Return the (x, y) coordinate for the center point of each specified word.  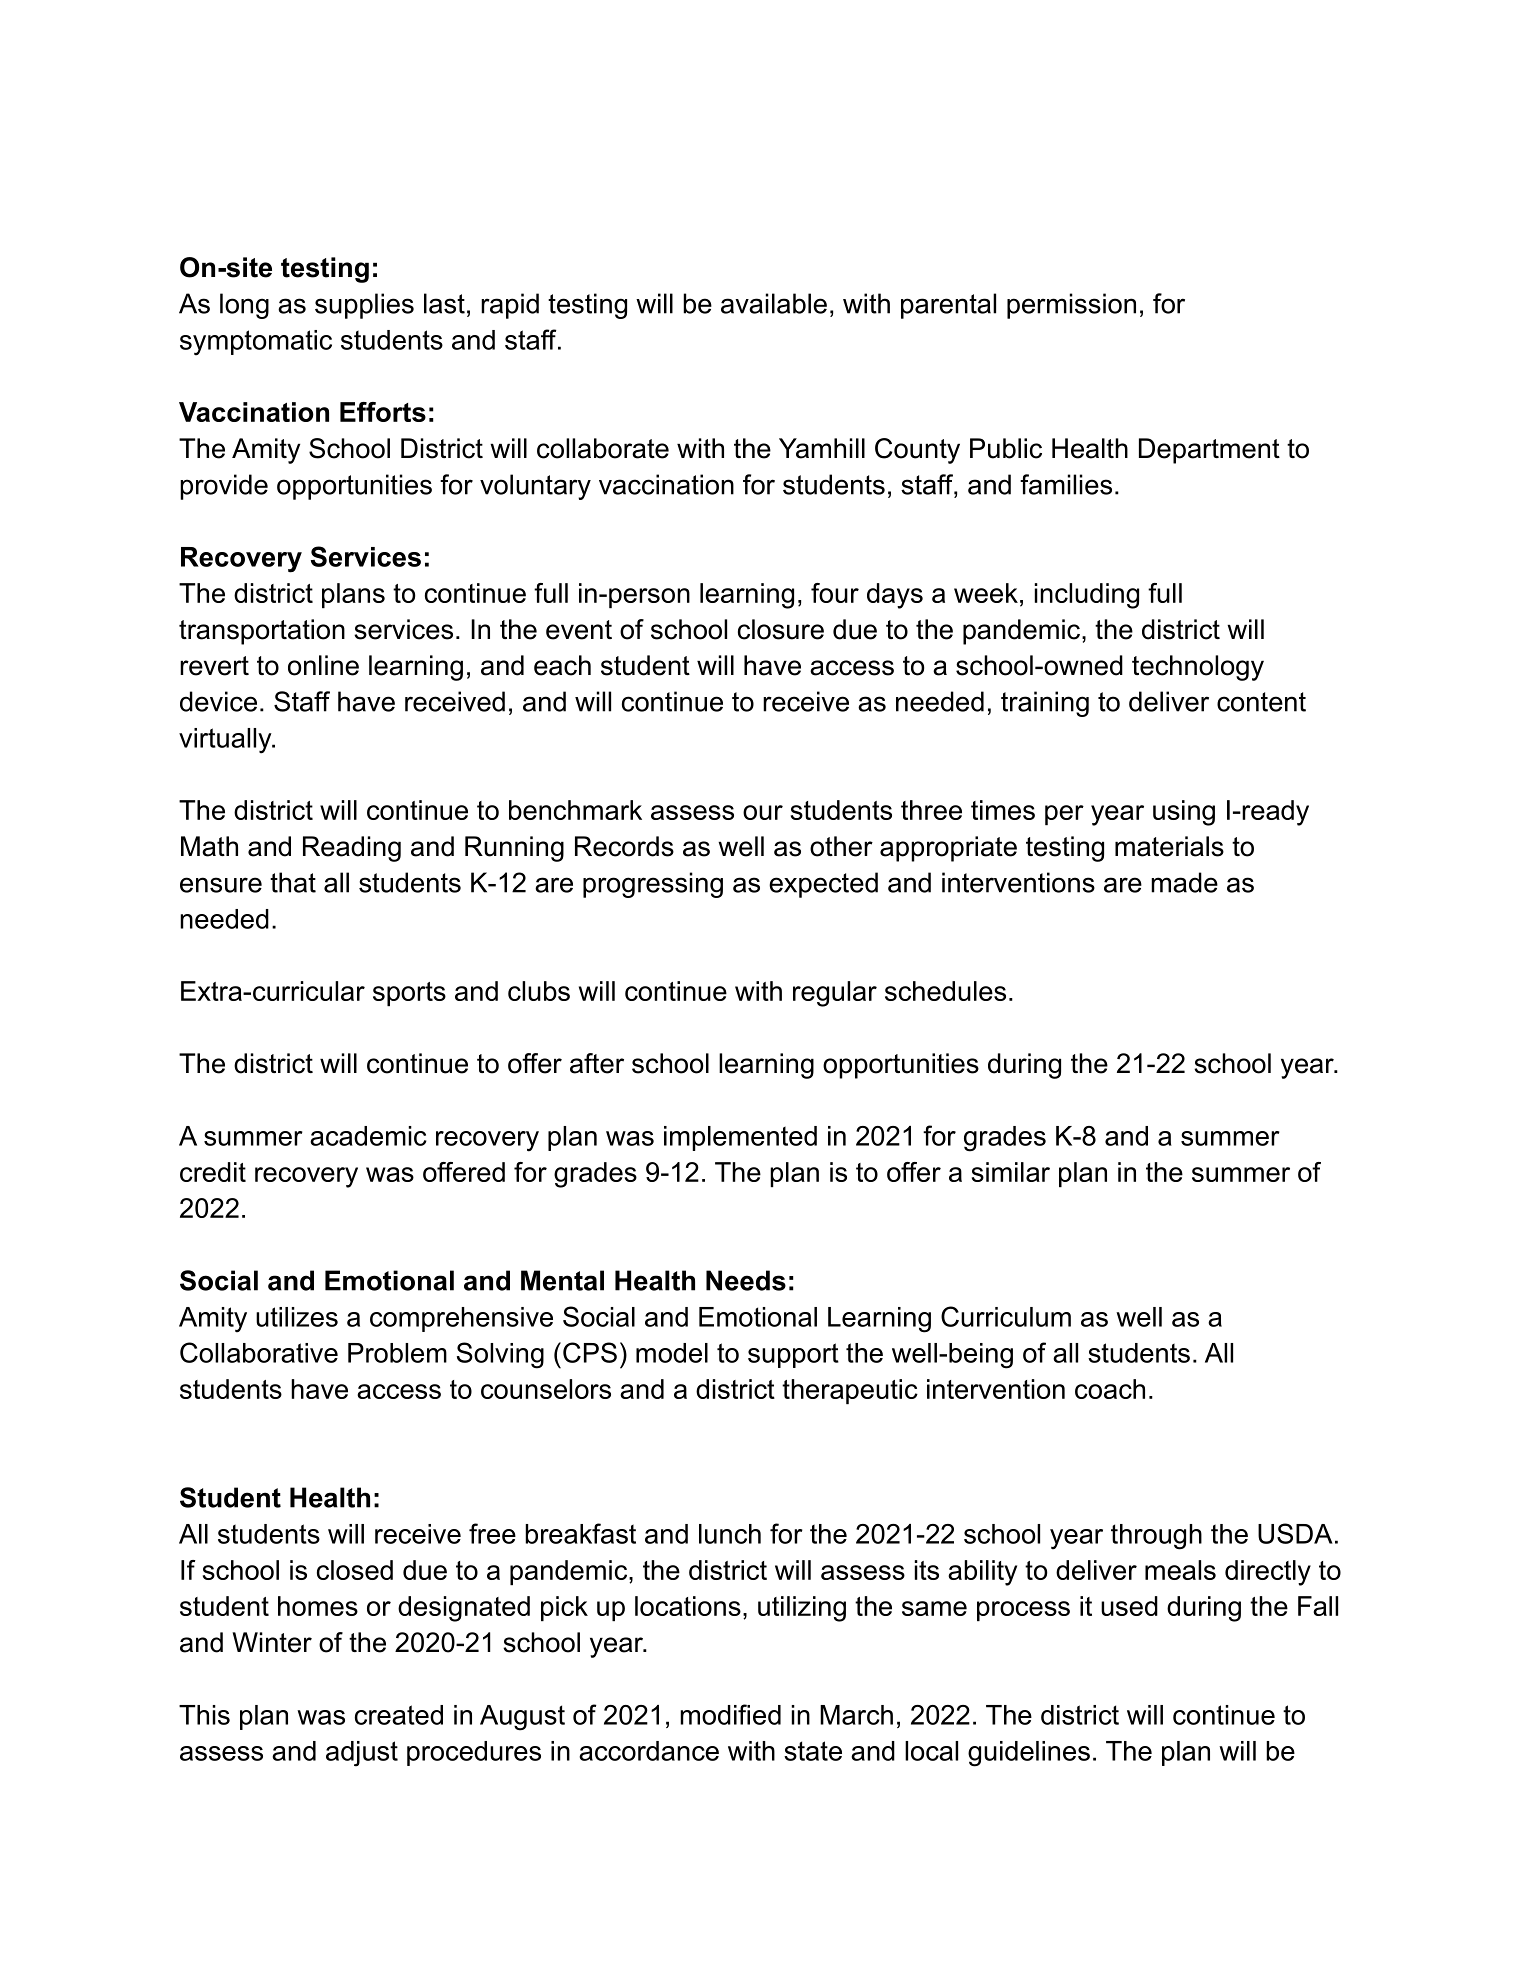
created (399, 1715)
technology (1198, 668)
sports (409, 994)
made (1184, 882)
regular (835, 994)
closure (781, 629)
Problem (397, 1353)
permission (1071, 306)
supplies (364, 306)
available (774, 303)
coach (1110, 1389)
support (793, 1355)
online (323, 665)
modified (730, 1714)
